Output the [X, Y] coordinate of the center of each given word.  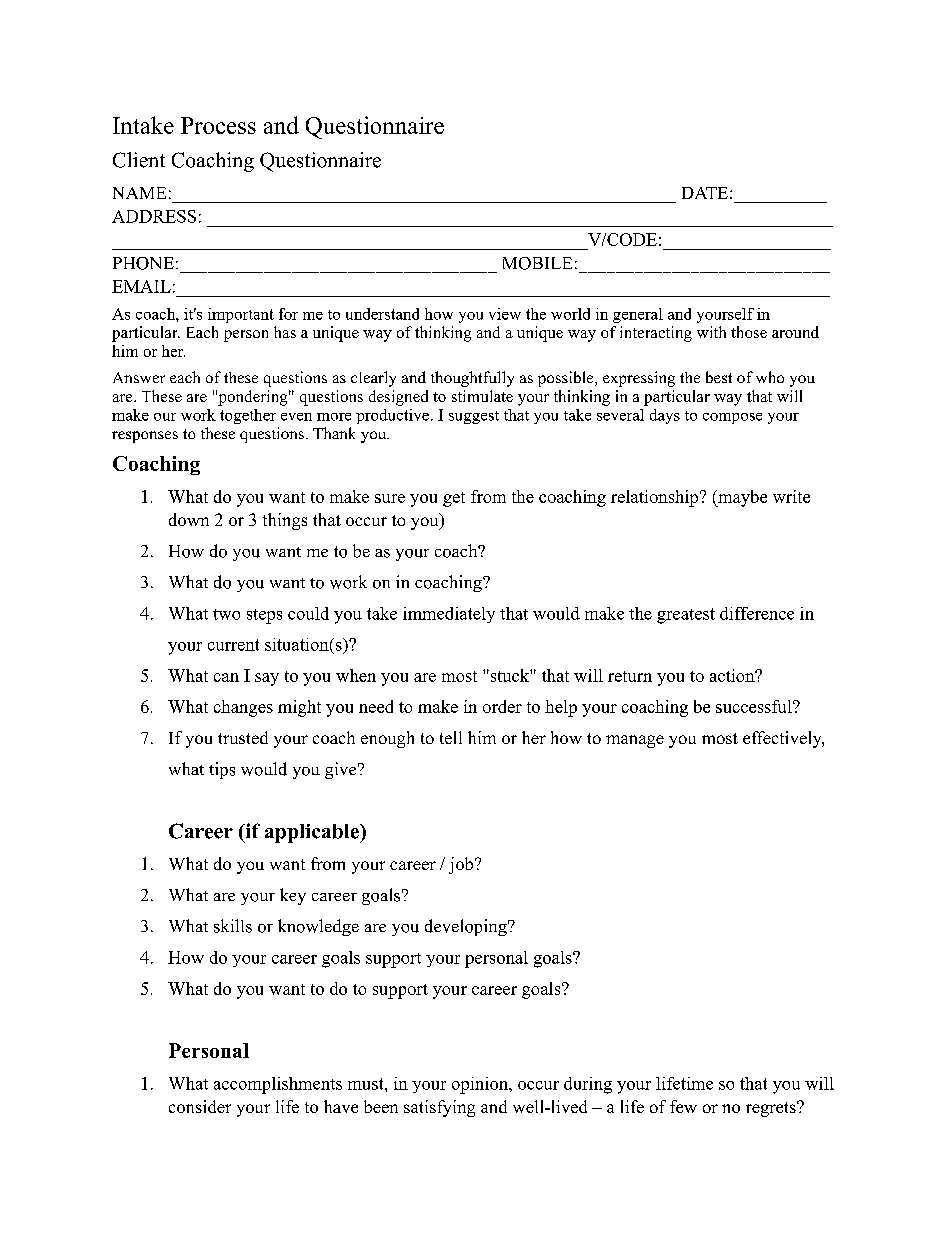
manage [635, 741]
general [638, 315]
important [241, 315]
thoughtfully [472, 379]
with [711, 332]
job [462, 865]
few [683, 1106]
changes [243, 708]
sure [390, 498]
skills [233, 926]
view [505, 314]
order [502, 706]
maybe [741, 498]
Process [218, 125]
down [189, 519]
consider [200, 1106]
